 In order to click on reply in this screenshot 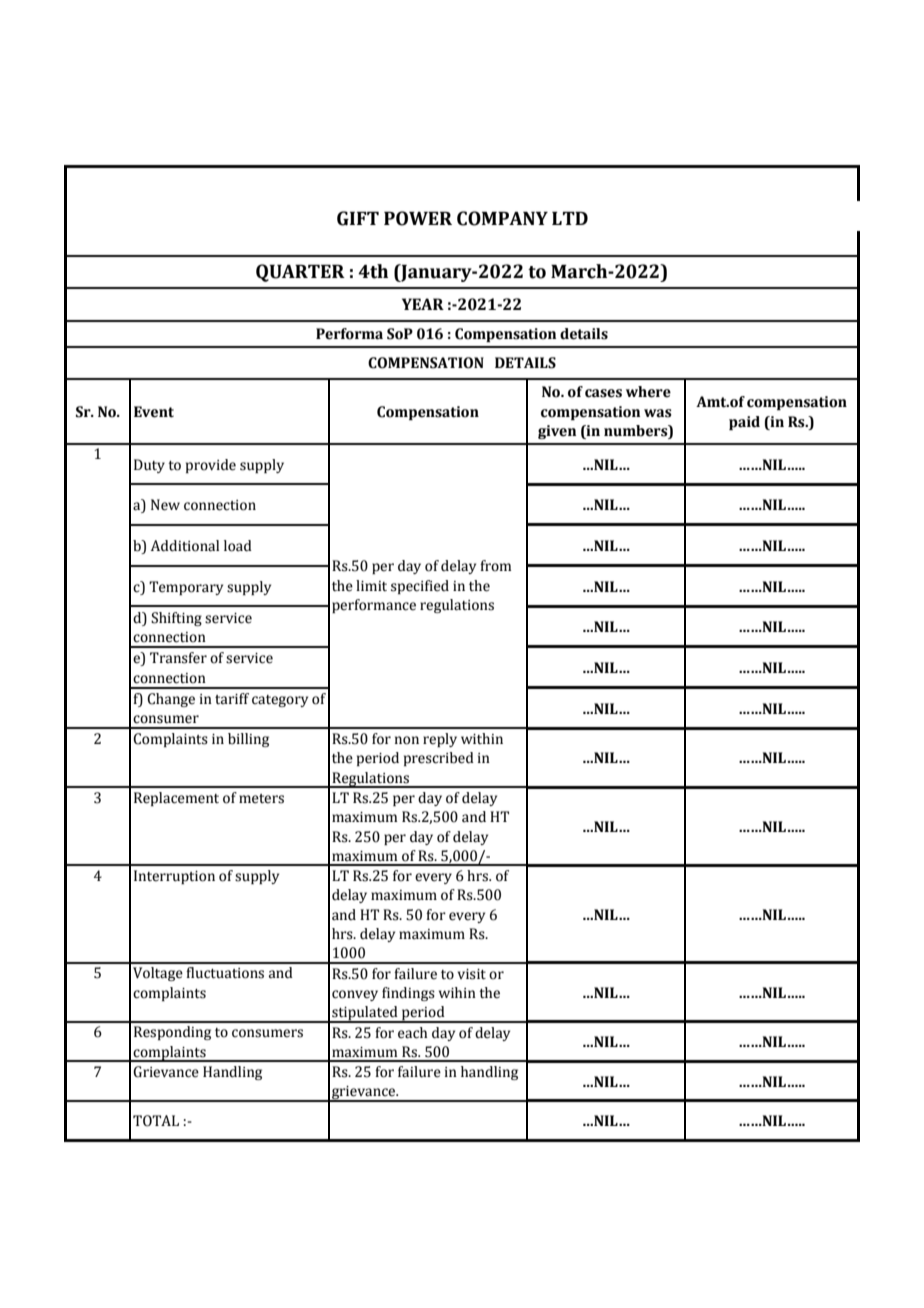, I will do `click(440, 740)`.
